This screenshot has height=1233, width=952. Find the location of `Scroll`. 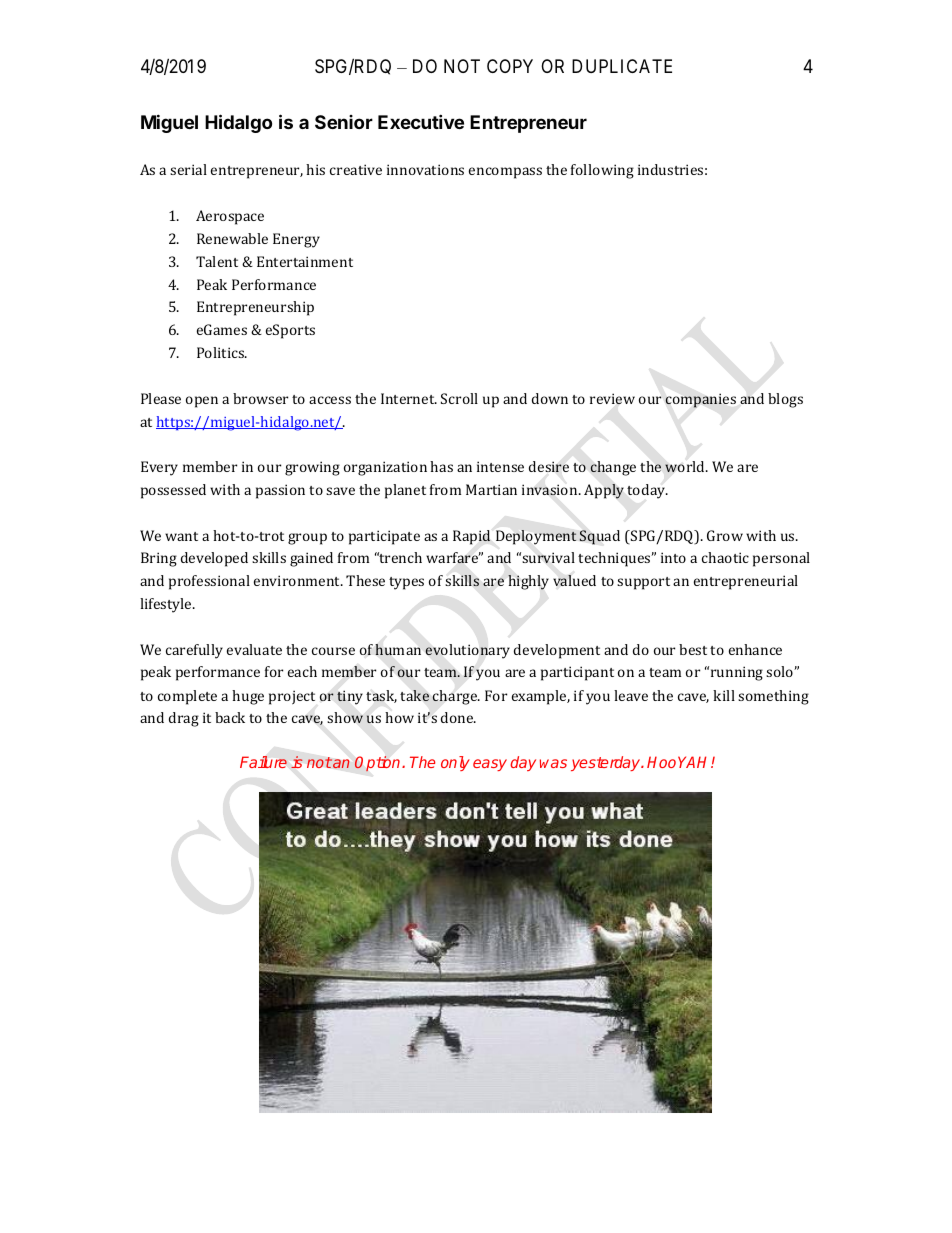

Scroll is located at coordinates (459, 398).
